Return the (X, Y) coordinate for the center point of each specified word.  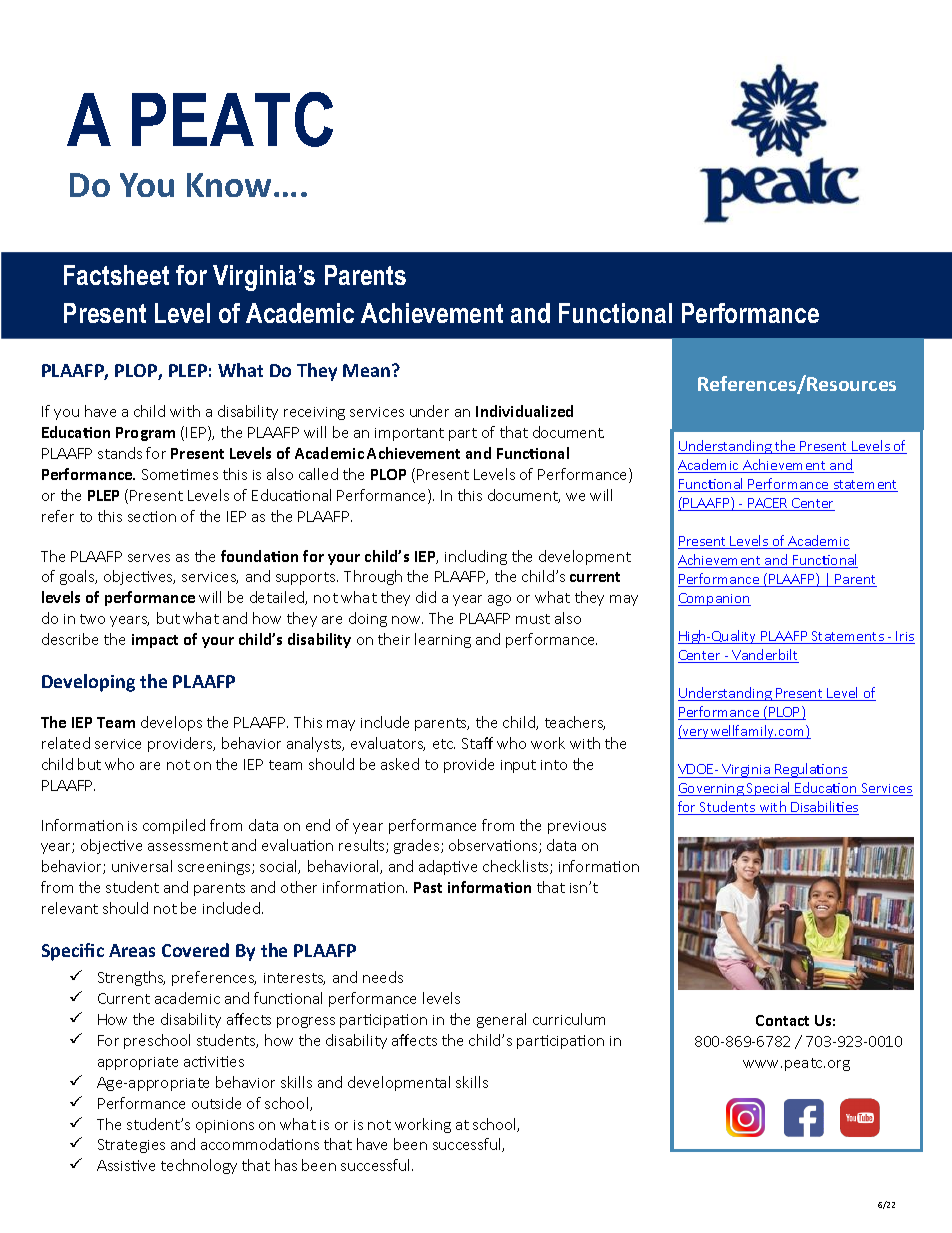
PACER (768, 504)
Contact (782, 1020)
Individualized (524, 411)
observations (494, 846)
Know (229, 185)
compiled (174, 826)
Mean (366, 370)
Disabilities (824, 808)
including (476, 557)
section (152, 516)
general (501, 1020)
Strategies (131, 1146)
